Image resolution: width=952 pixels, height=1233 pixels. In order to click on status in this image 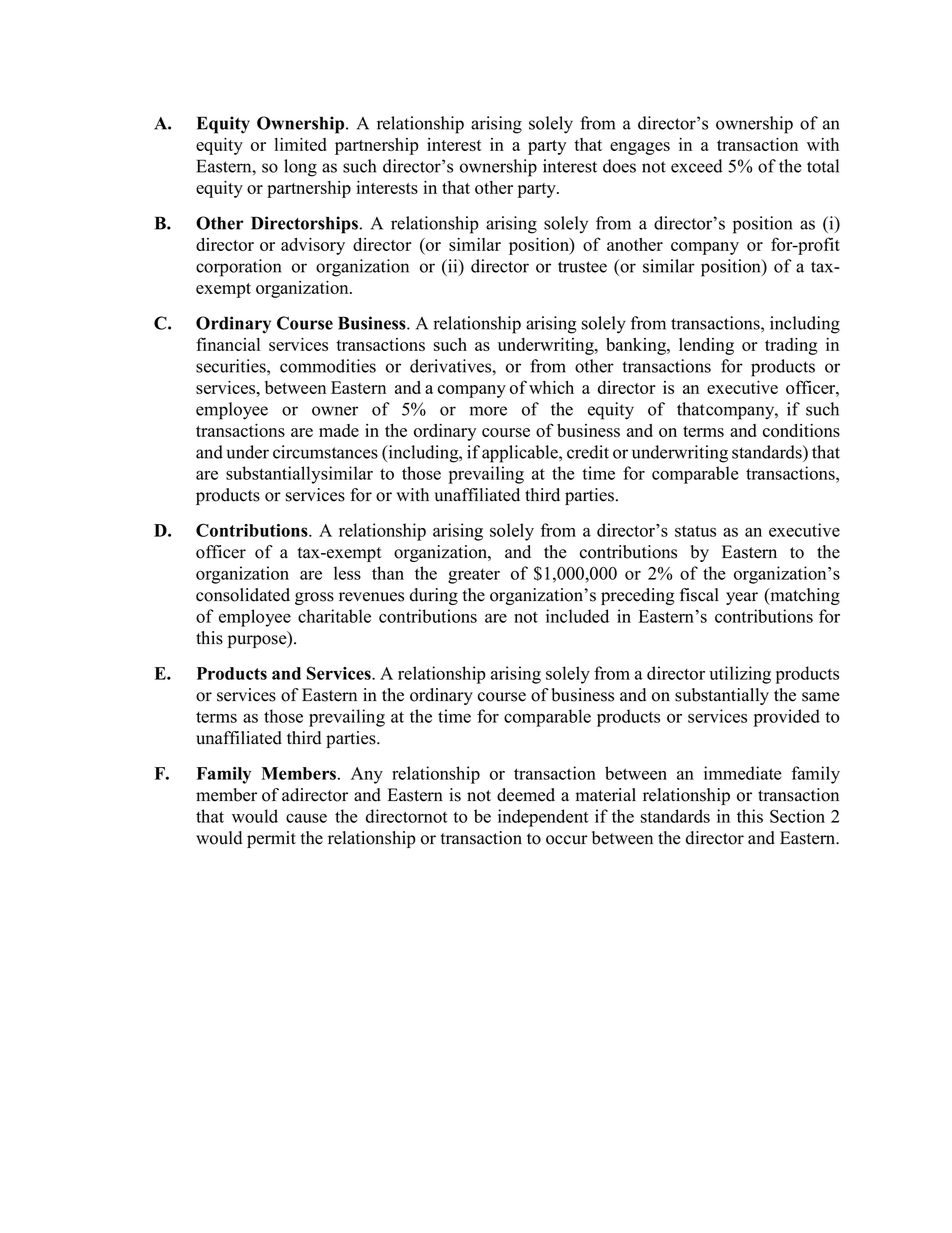, I will do `click(695, 531)`.
